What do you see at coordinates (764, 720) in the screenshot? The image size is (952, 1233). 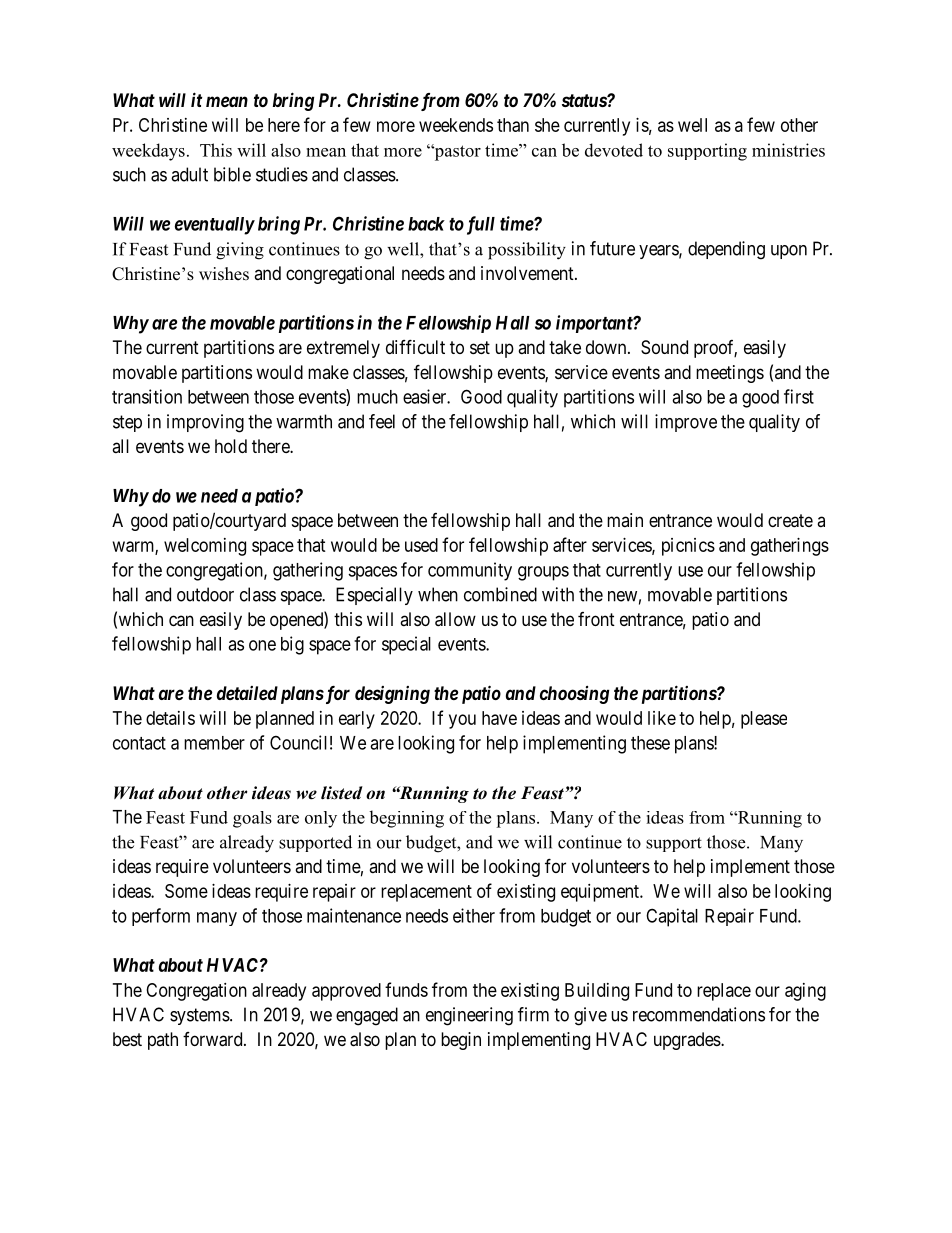 I see `please` at bounding box center [764, 720].
